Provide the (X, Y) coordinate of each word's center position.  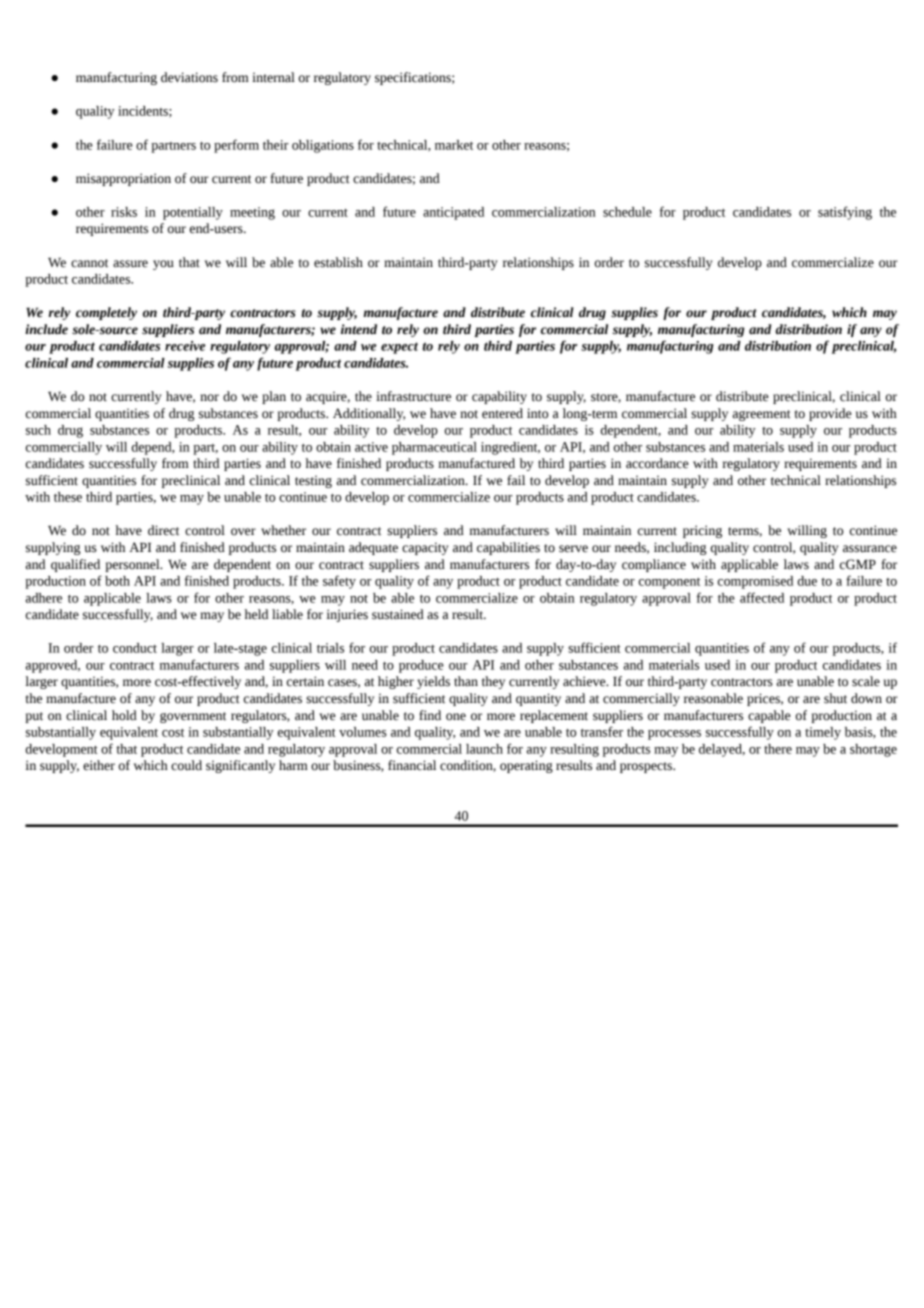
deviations (189, 77)
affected (762, 597)
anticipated (453, 213)
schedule (627, 212)
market (454, 145)
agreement (762, 415)
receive (185, 346)
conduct (135, 648)
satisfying (845, 213)
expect (399, 348)
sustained (398, 614)
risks (124, 212)
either (99, 765)
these (68, 497)
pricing (702, 531)
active (371, 447)
